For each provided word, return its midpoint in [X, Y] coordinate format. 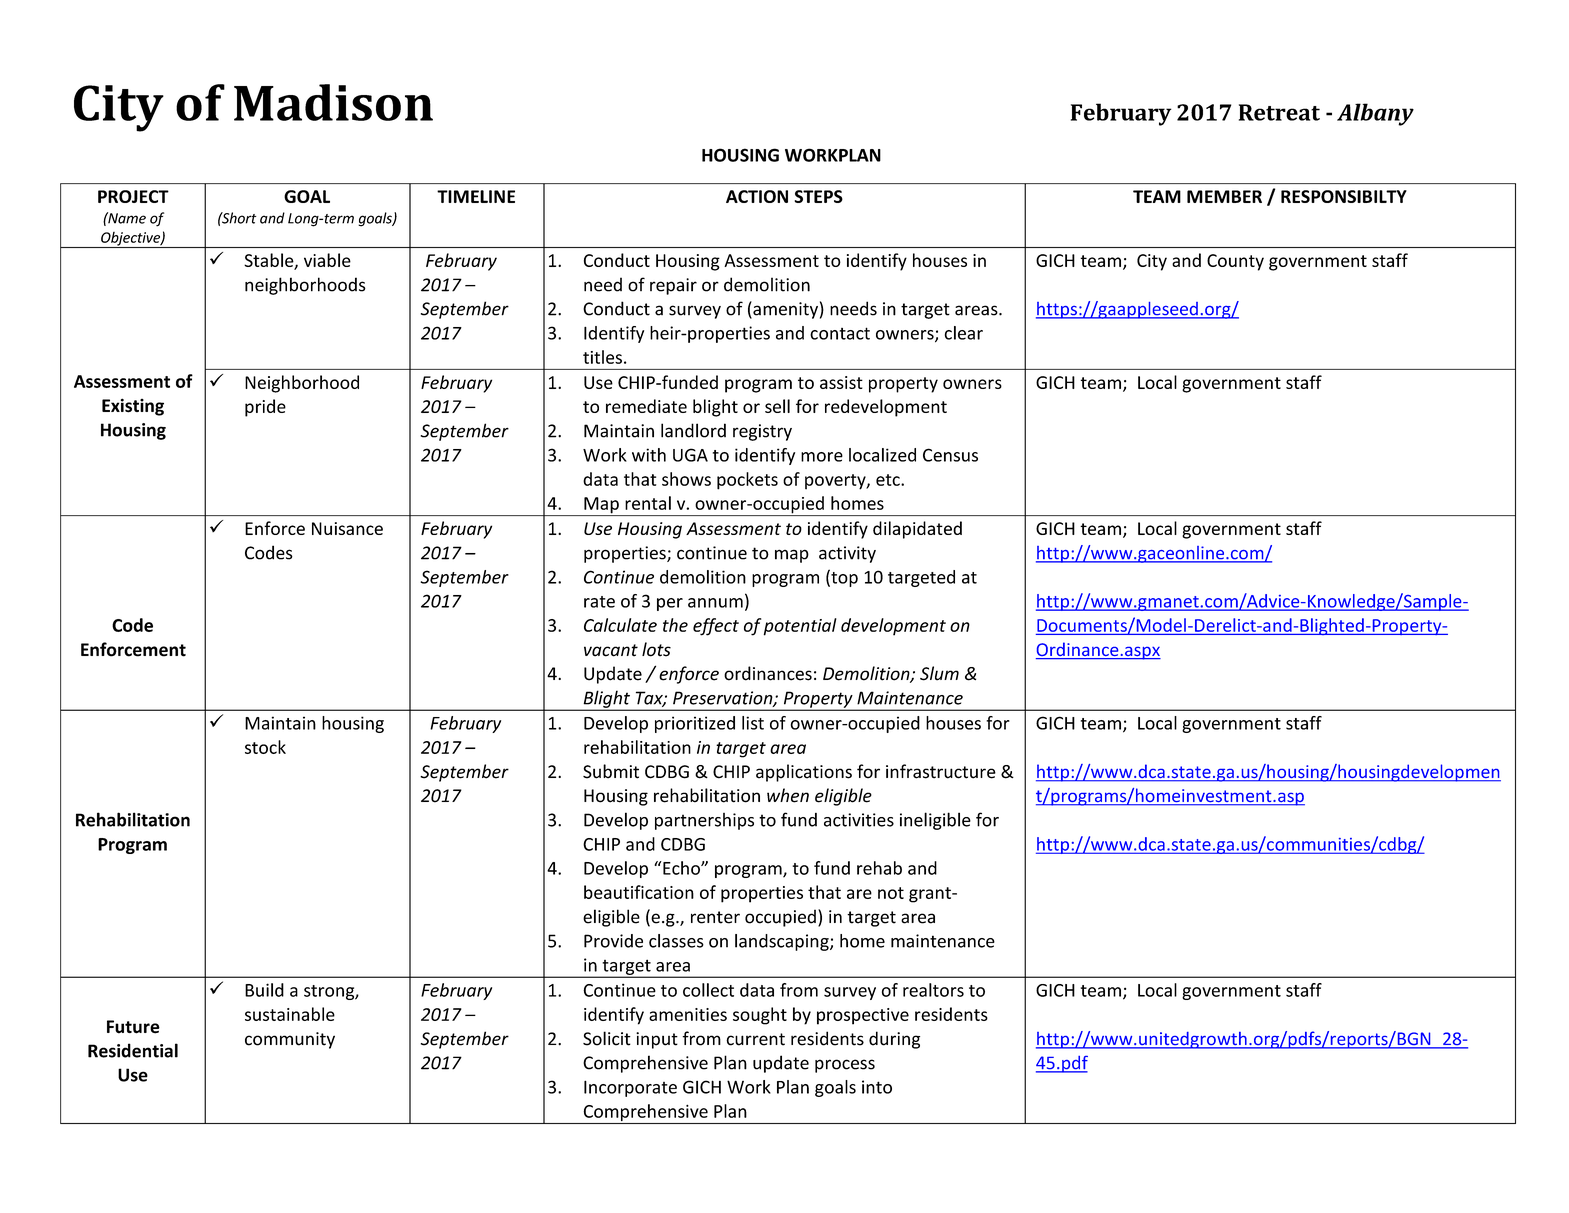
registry [762, 432]
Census [950, 455]
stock [265, 747]
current [755, 1039]
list [753, 723]
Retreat [1279, 112]
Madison [333, 102]
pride [265, 408]
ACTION [757, 196]
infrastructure [941, 771]
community [290, 1040]
